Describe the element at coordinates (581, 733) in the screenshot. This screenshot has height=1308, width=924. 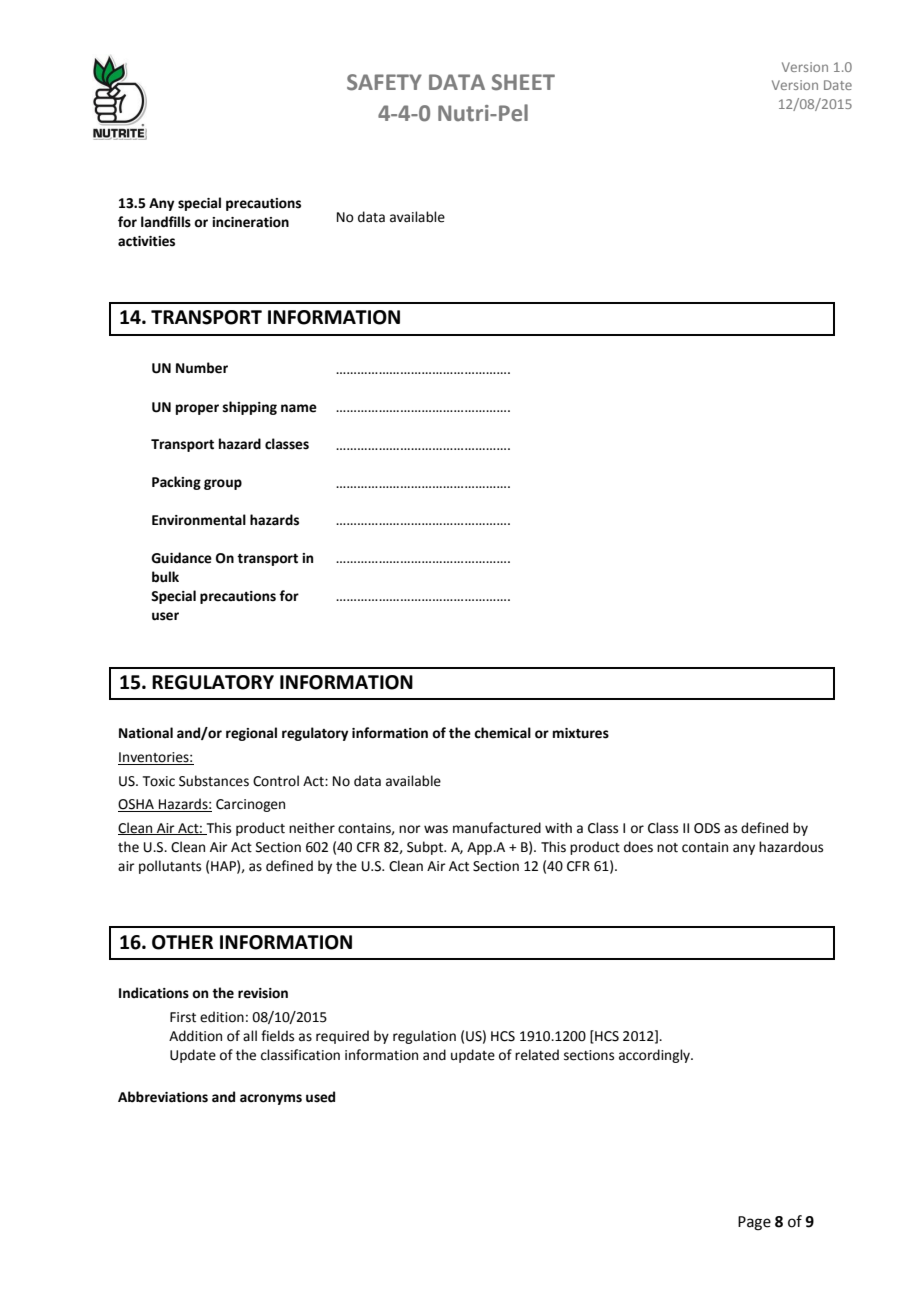
I see `mixtures` at that location.
